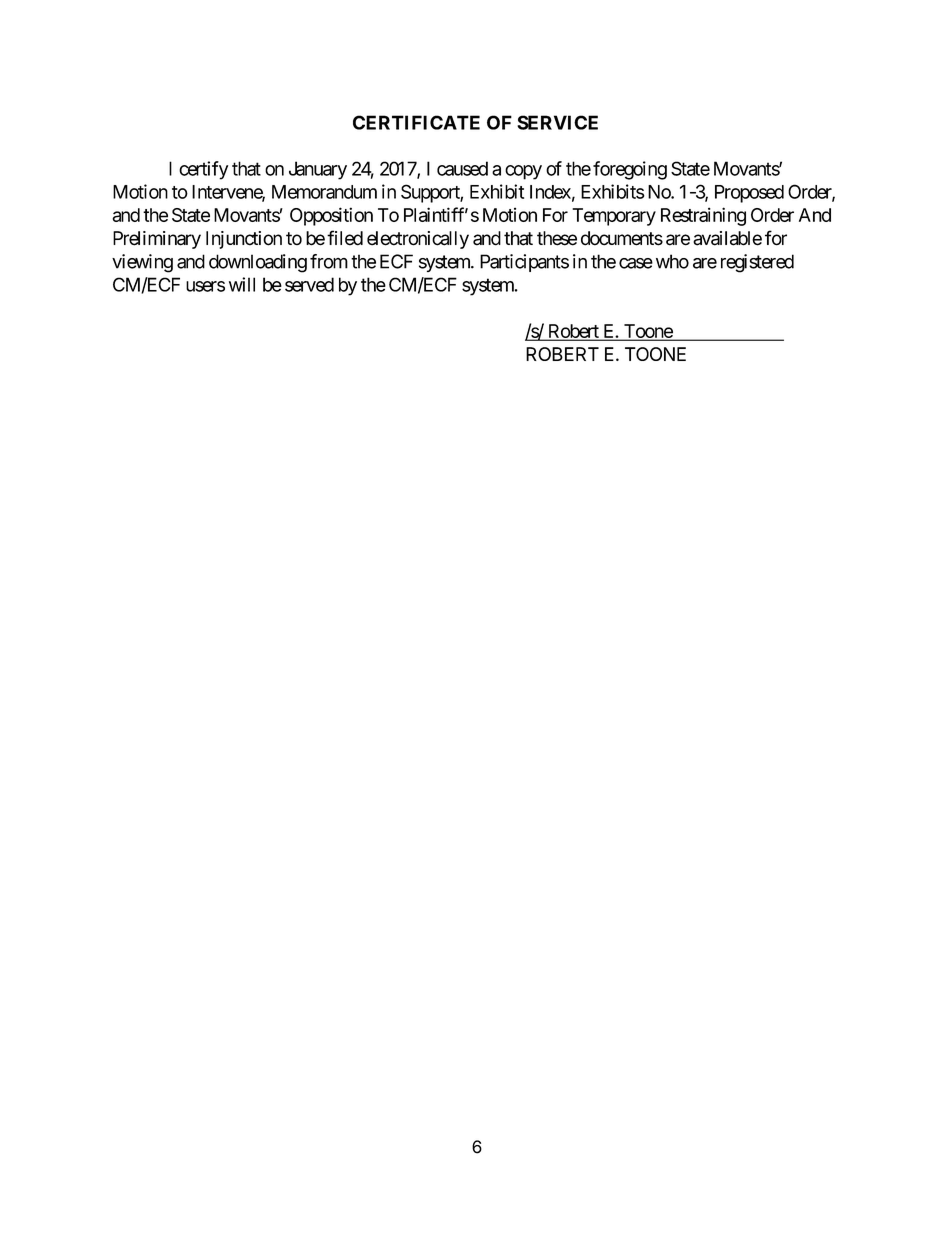  What do you see at coordinates (416, 122) in the image?
I see `CERTIFICATE` at bounding box center [416, 122].
